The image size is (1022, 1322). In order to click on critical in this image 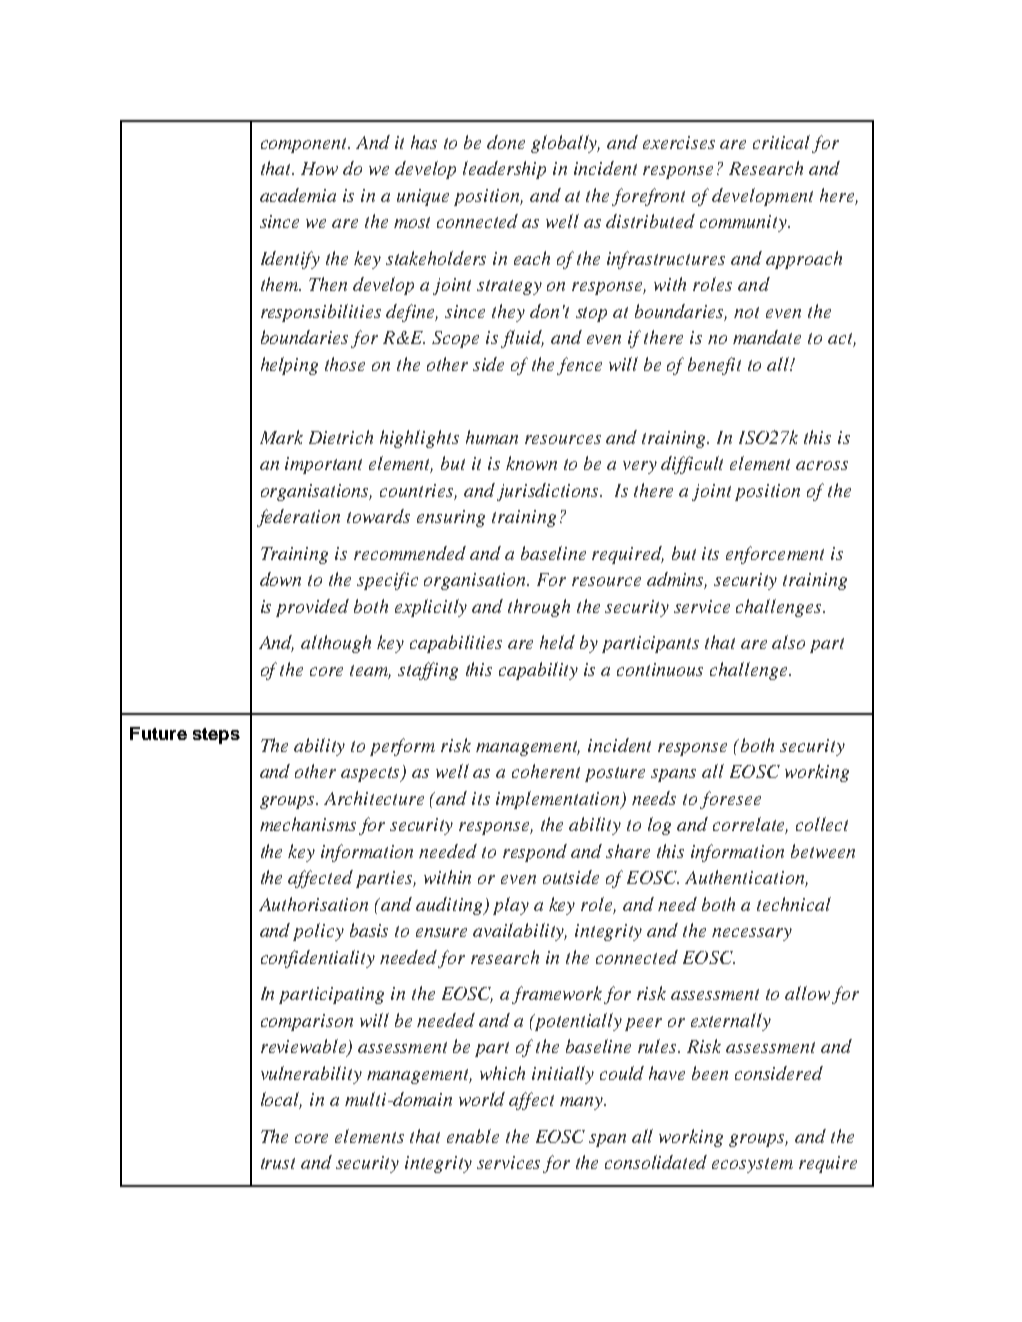, I will do `click(781, 142)`.
